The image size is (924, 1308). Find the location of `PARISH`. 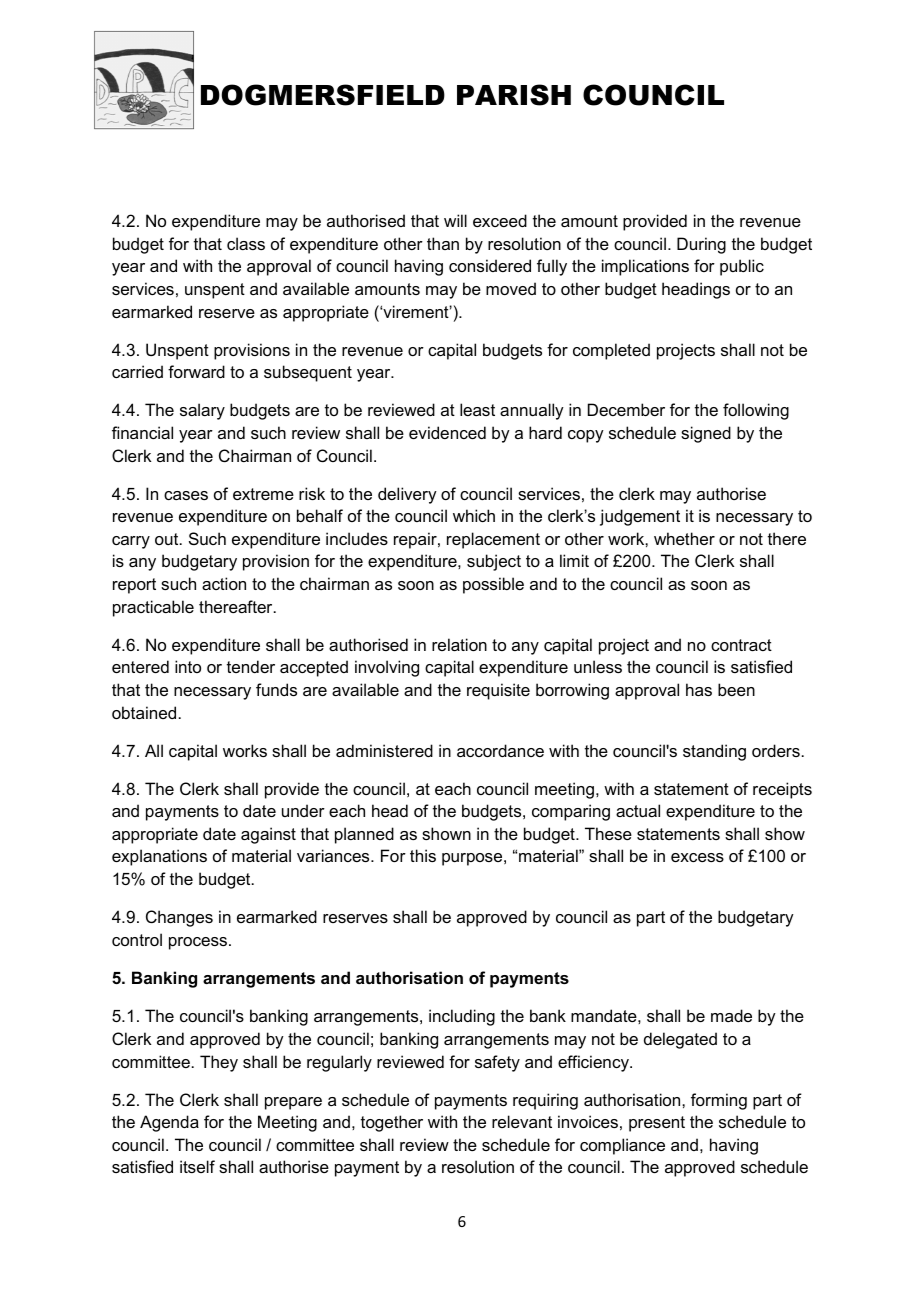

PARISH is located at coordinates (514, 95).
